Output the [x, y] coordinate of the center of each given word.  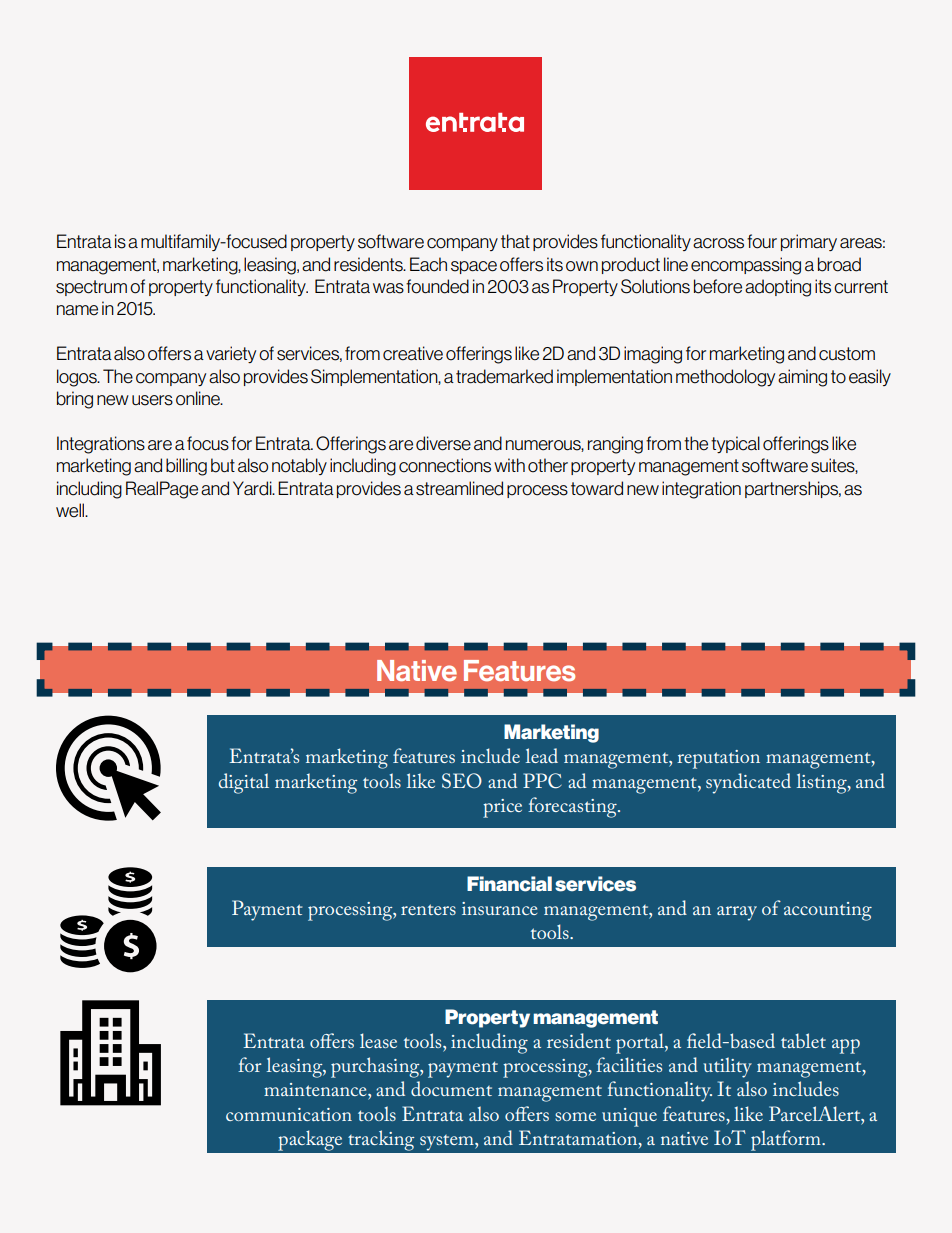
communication [289, 1114]
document [451, 1088]
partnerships [793, 489]
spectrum [91, 288]
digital [244, 783]
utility [727, 1067]
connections [445, 465]
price [502, 808]
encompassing [746, 266]
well [71, 510]
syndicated [748, 783]
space [474, 267]
